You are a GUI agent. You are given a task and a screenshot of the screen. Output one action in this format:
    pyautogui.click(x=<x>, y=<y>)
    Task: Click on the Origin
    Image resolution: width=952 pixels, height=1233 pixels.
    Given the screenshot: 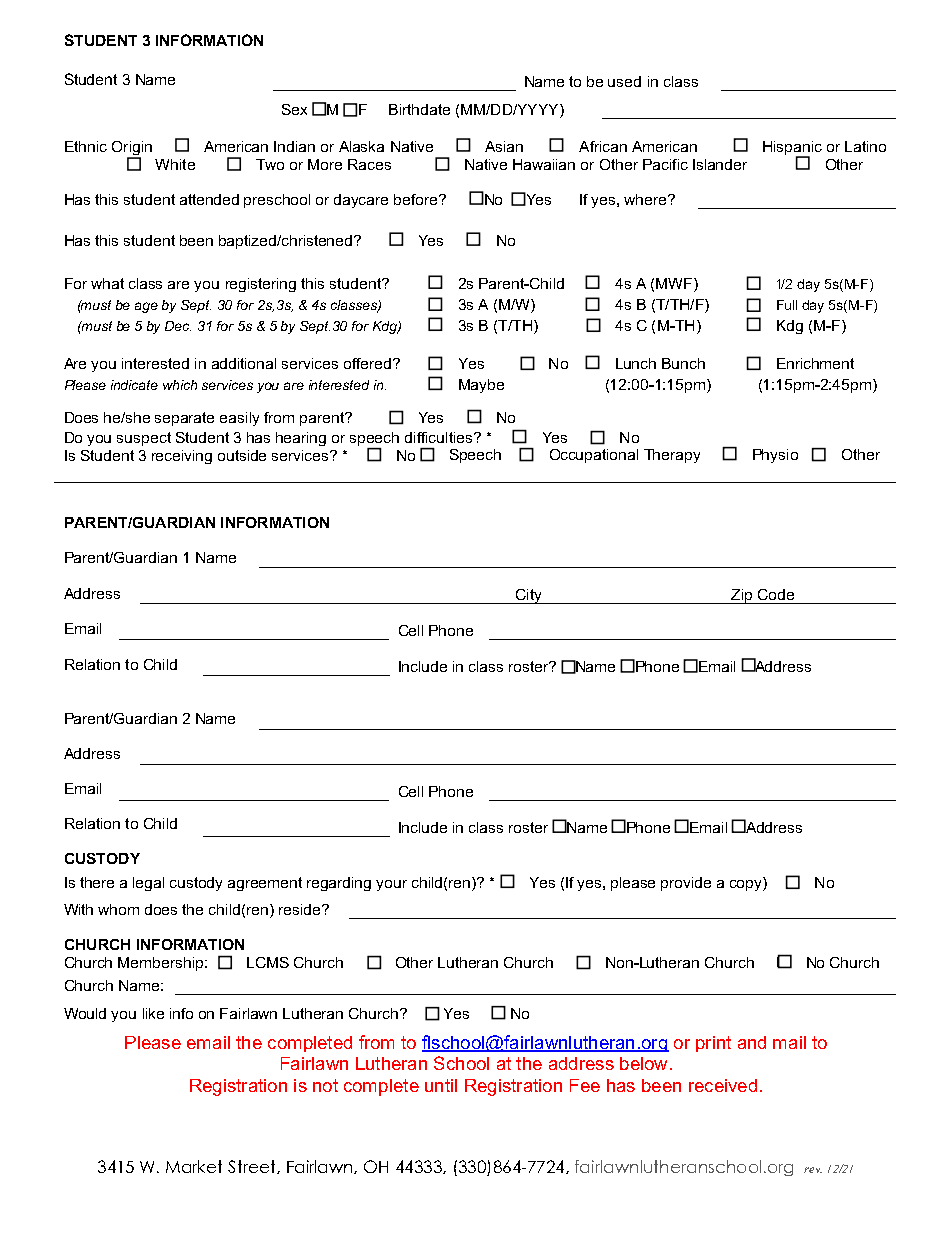 What is the action you would take?
    pyautogui.click(x=132, y=148)
